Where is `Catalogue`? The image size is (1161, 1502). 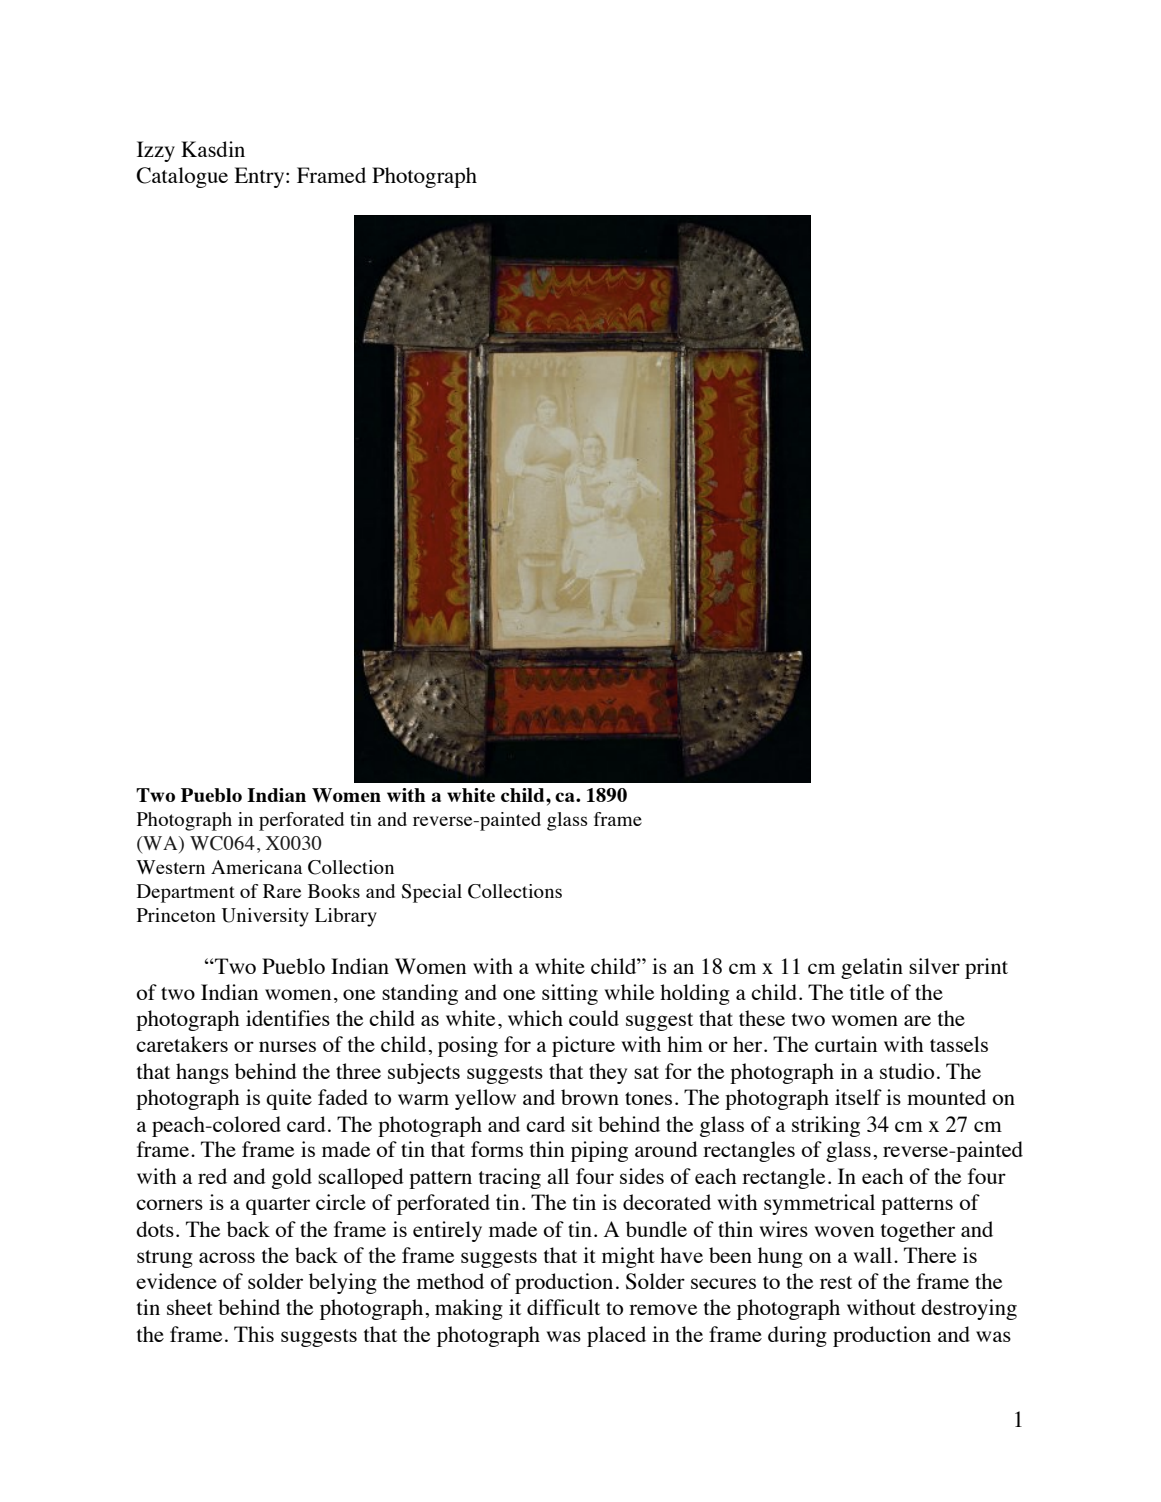
Catalogue is located at coordinates (182, 177).
